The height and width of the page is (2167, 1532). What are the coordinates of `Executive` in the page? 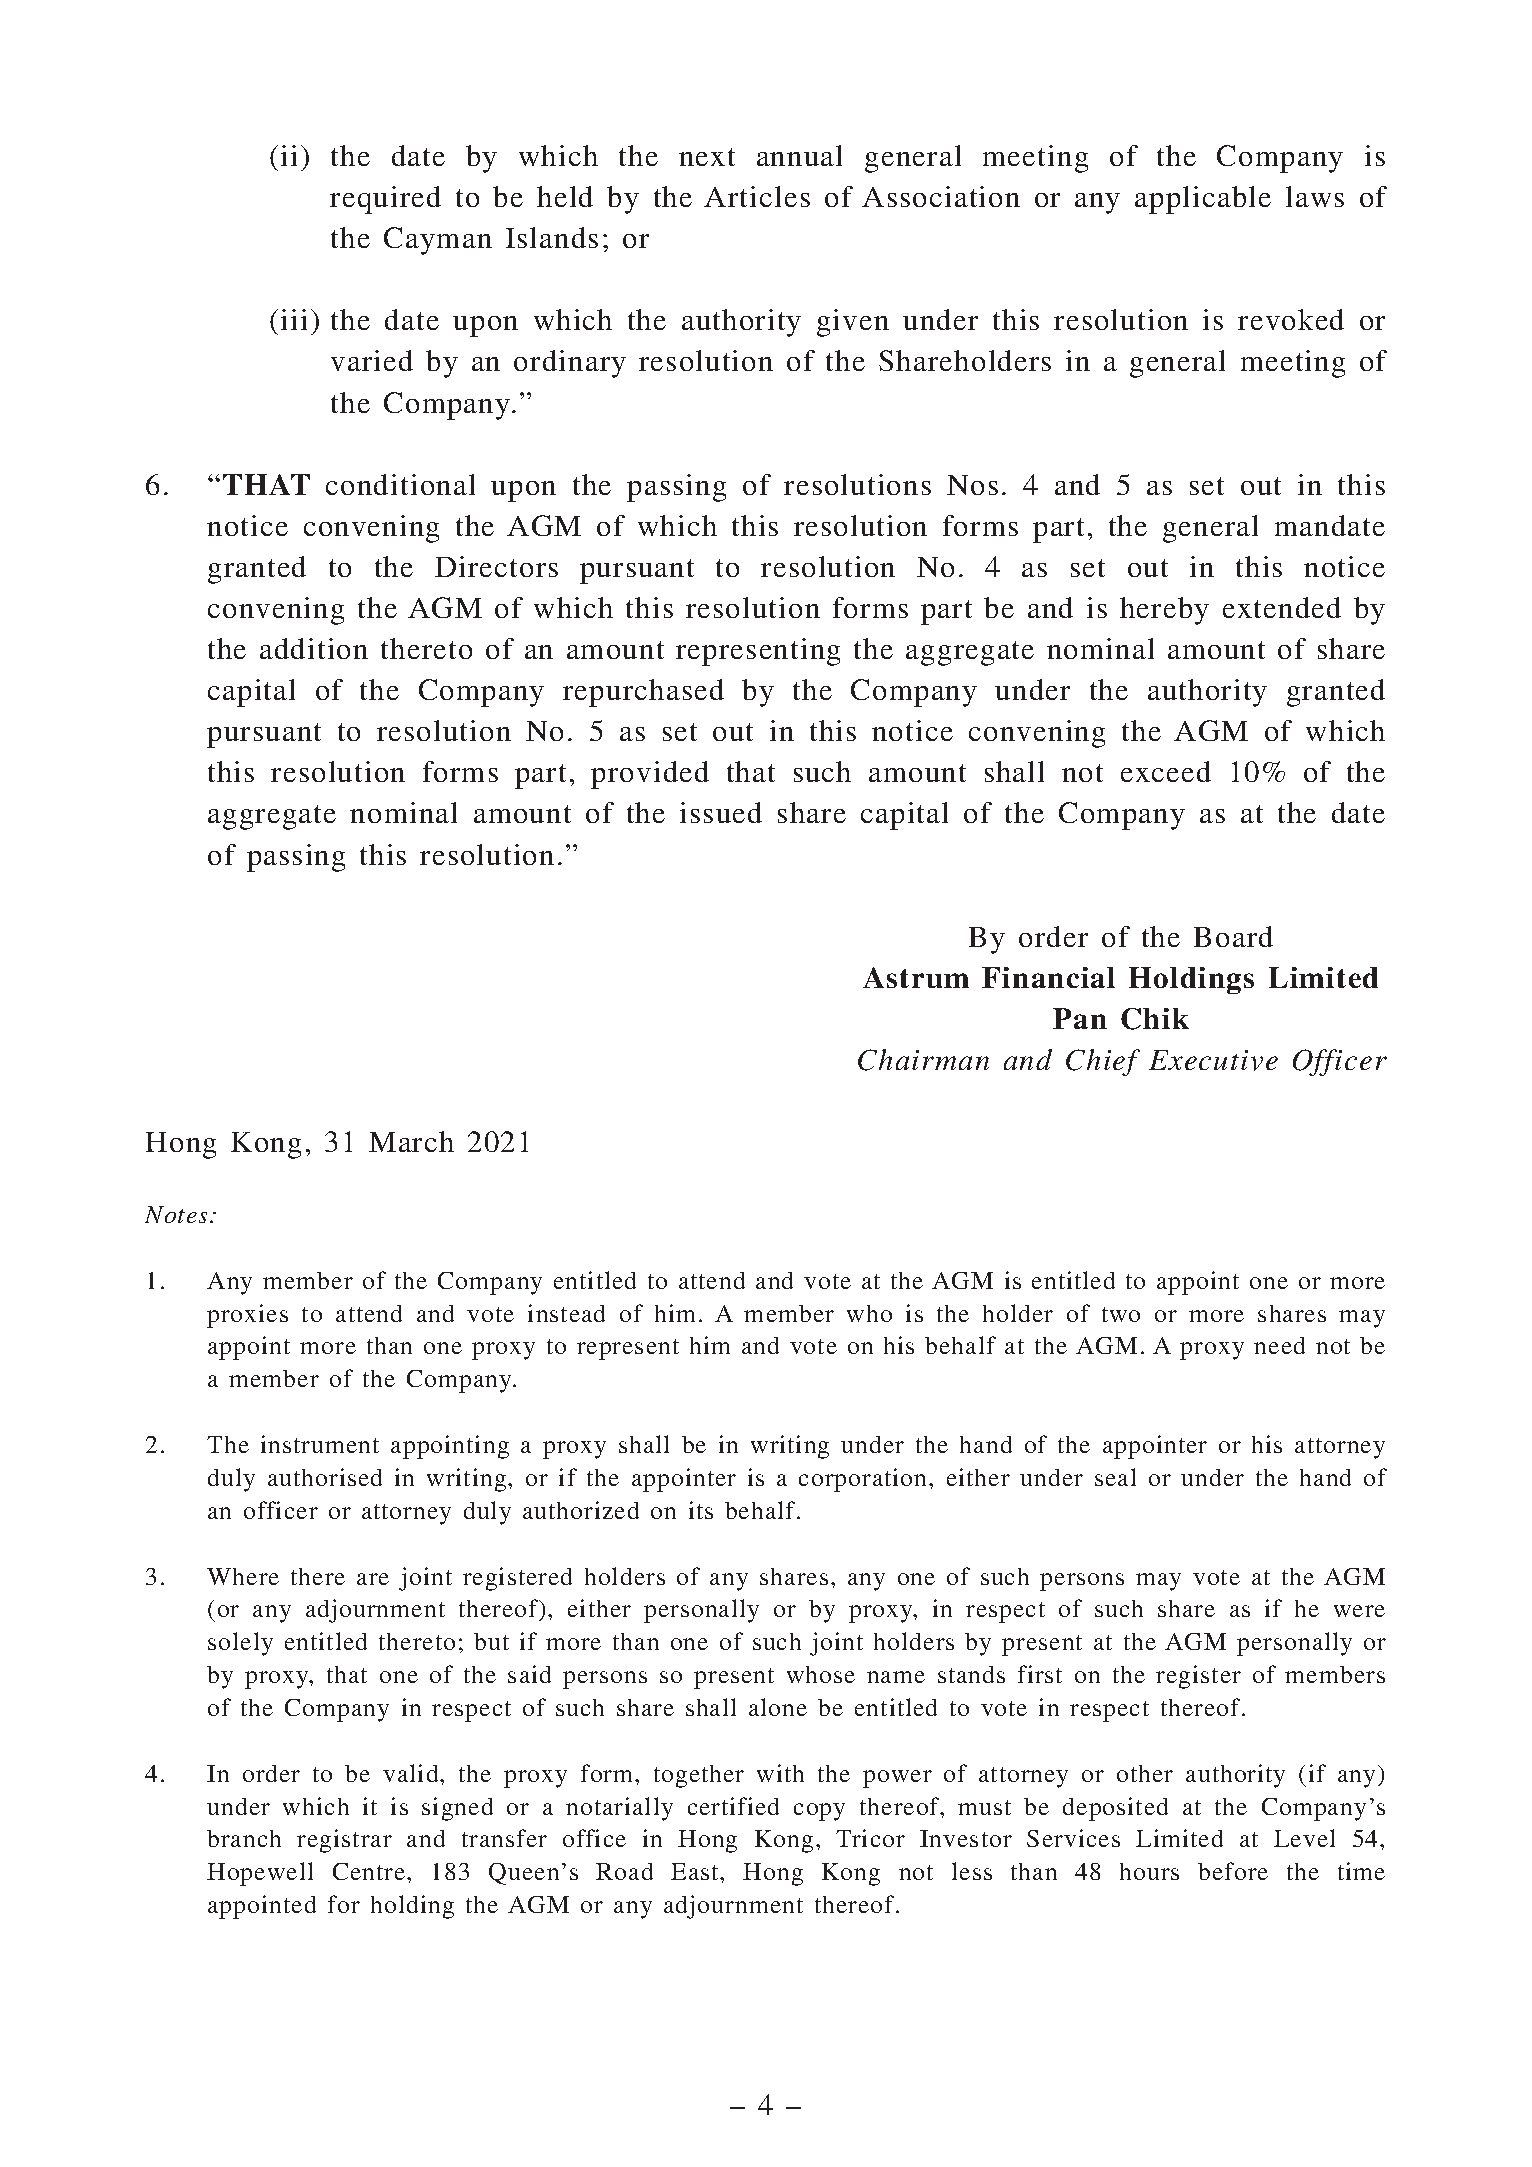 It's located at (1213, 1060).
